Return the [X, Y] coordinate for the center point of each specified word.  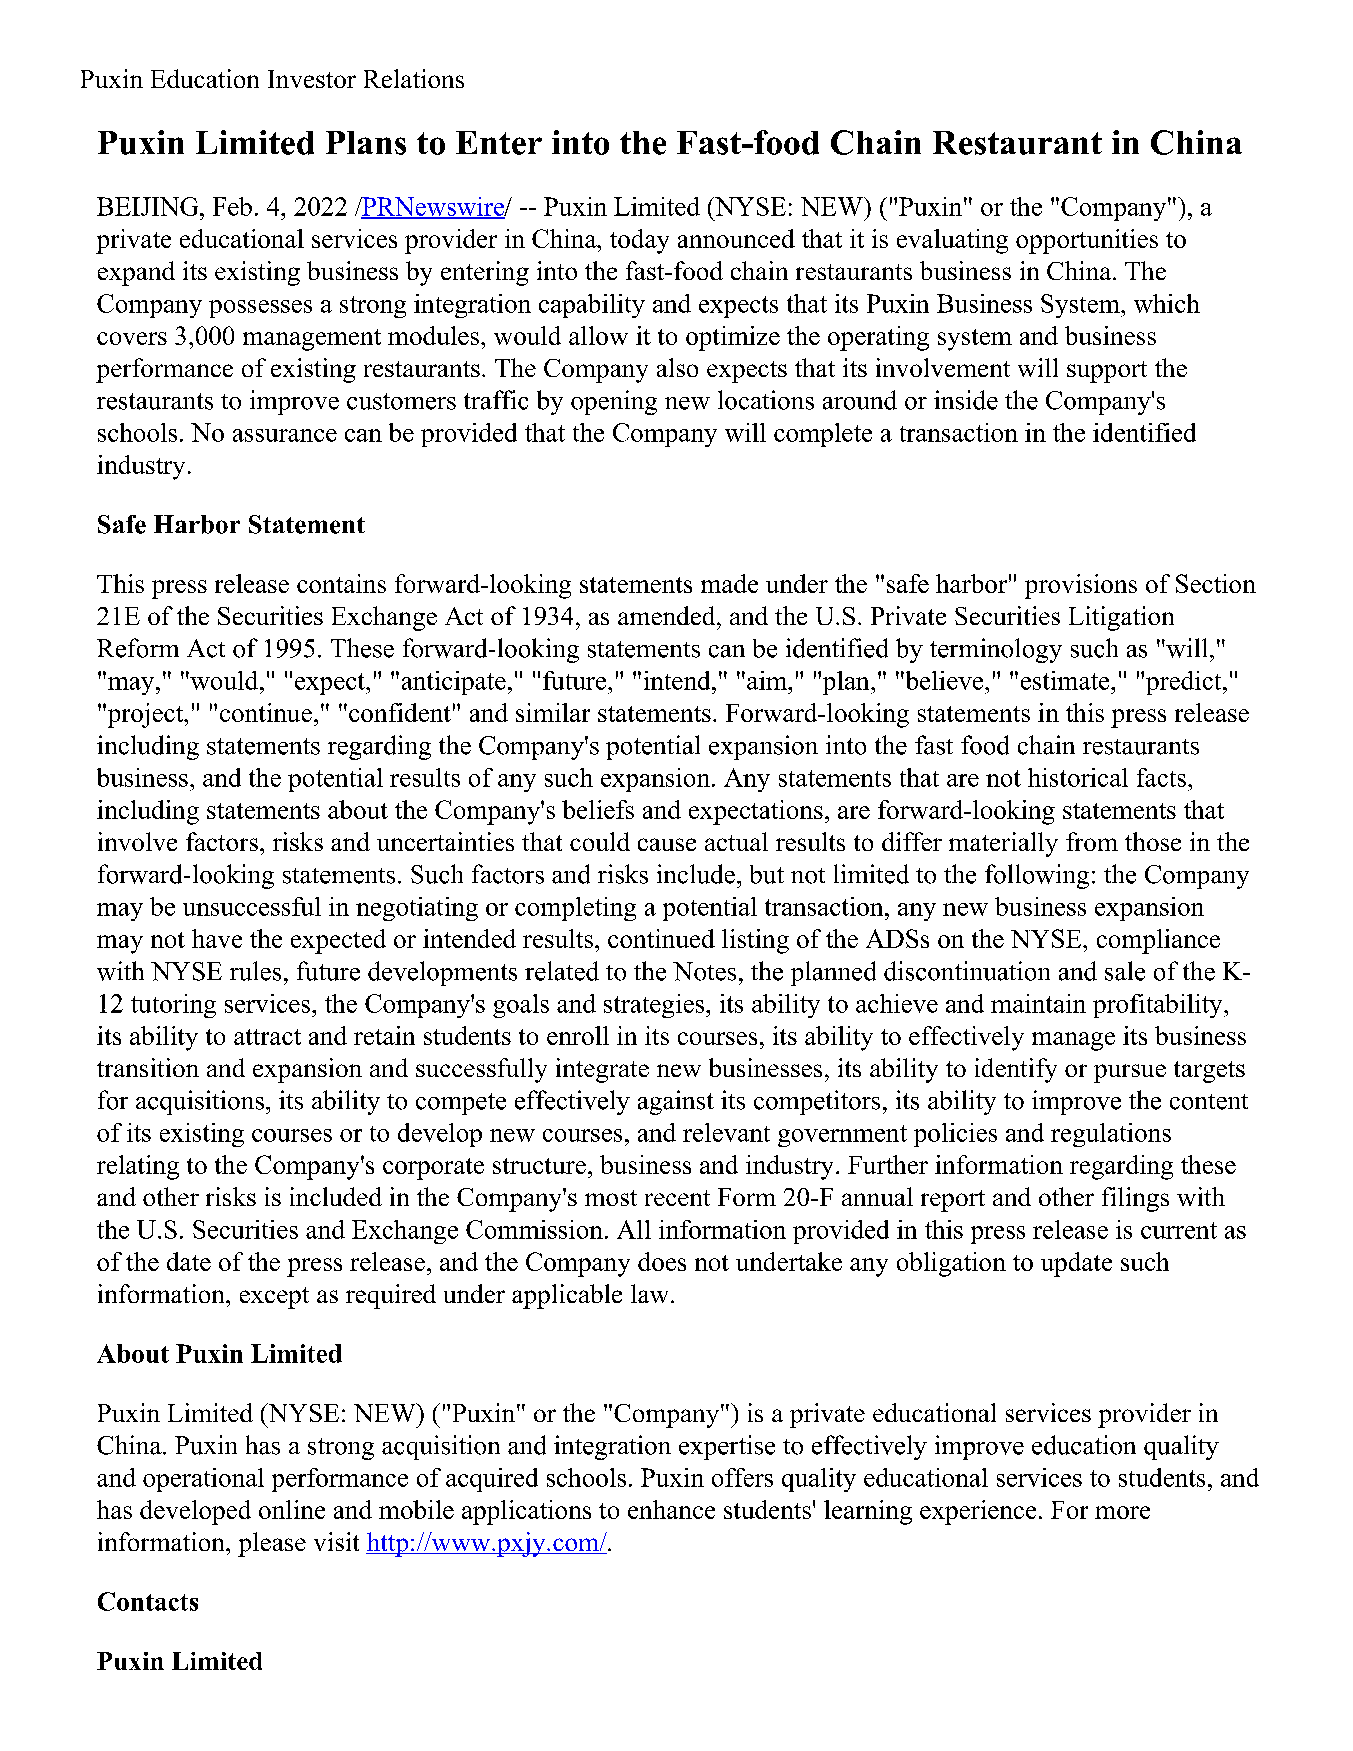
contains [341, 583]
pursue [1130, 1073]
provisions [1081, 586]
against [676, 1102]
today [639, 241]
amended [668, 615]
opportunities [1087, 241]
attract [267, 1037]
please [272, 1544]
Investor [312, 79]
